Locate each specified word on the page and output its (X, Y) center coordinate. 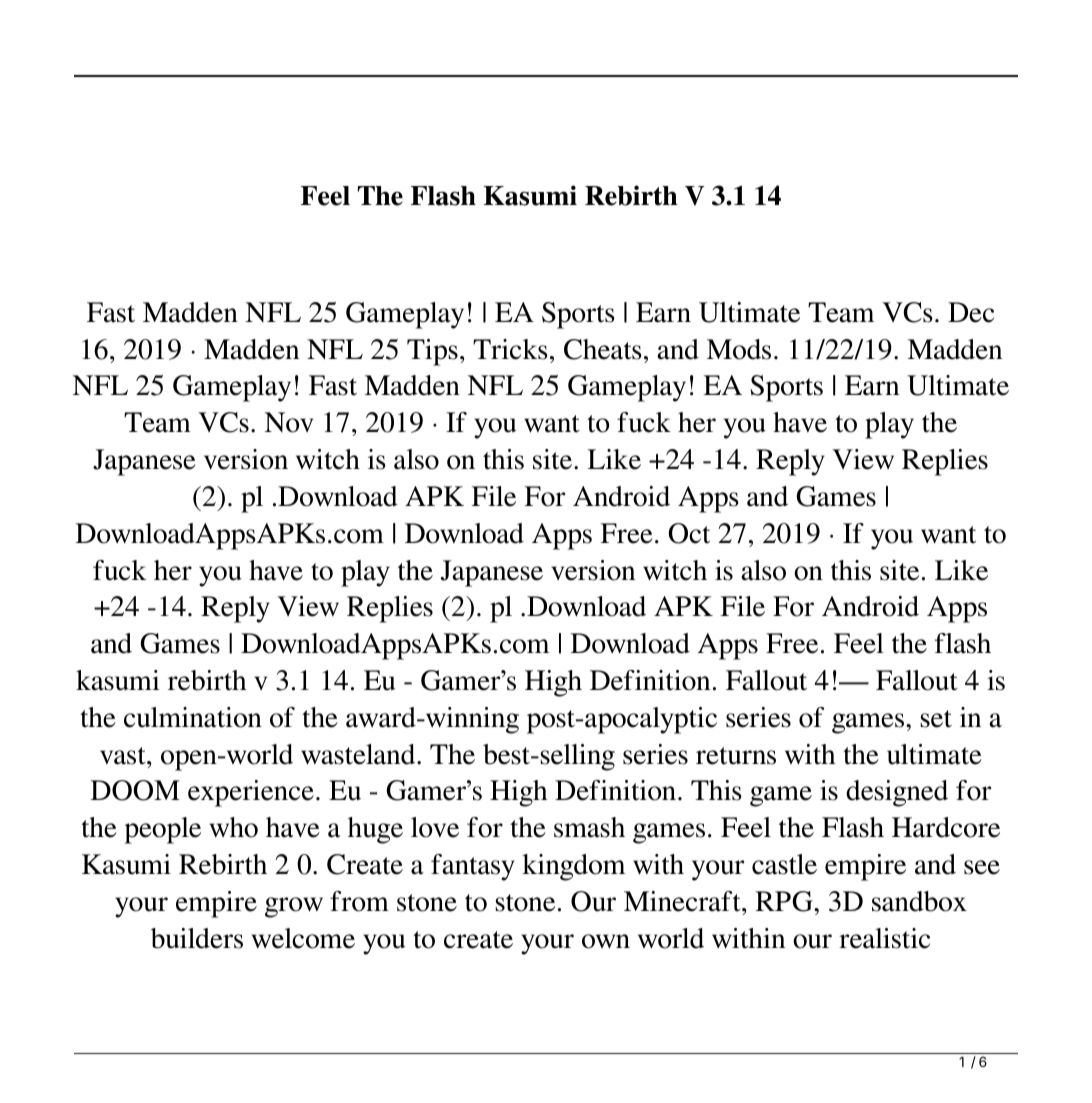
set (936, 719)
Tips (432, 352)
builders (197, 938)
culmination (193, 717)
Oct (689, 533)
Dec (971, 312)
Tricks (510, 349)
